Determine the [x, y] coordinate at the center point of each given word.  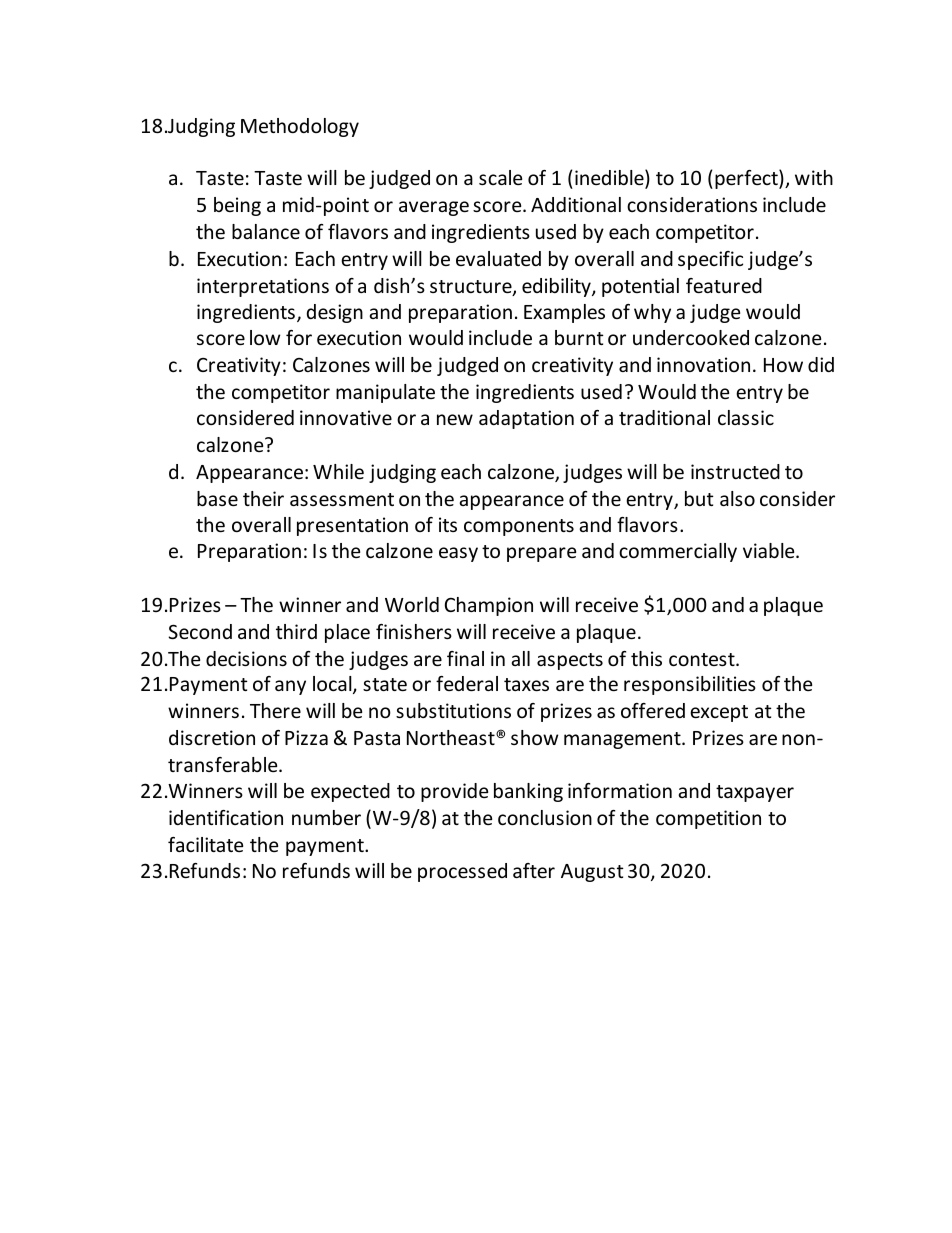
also [737, 498]
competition [708, 819]
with [814, 177]
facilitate [205, 844]
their [263, 498]
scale [500, 177]
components [519, 527]
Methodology [300, 127]
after [534, 870]
